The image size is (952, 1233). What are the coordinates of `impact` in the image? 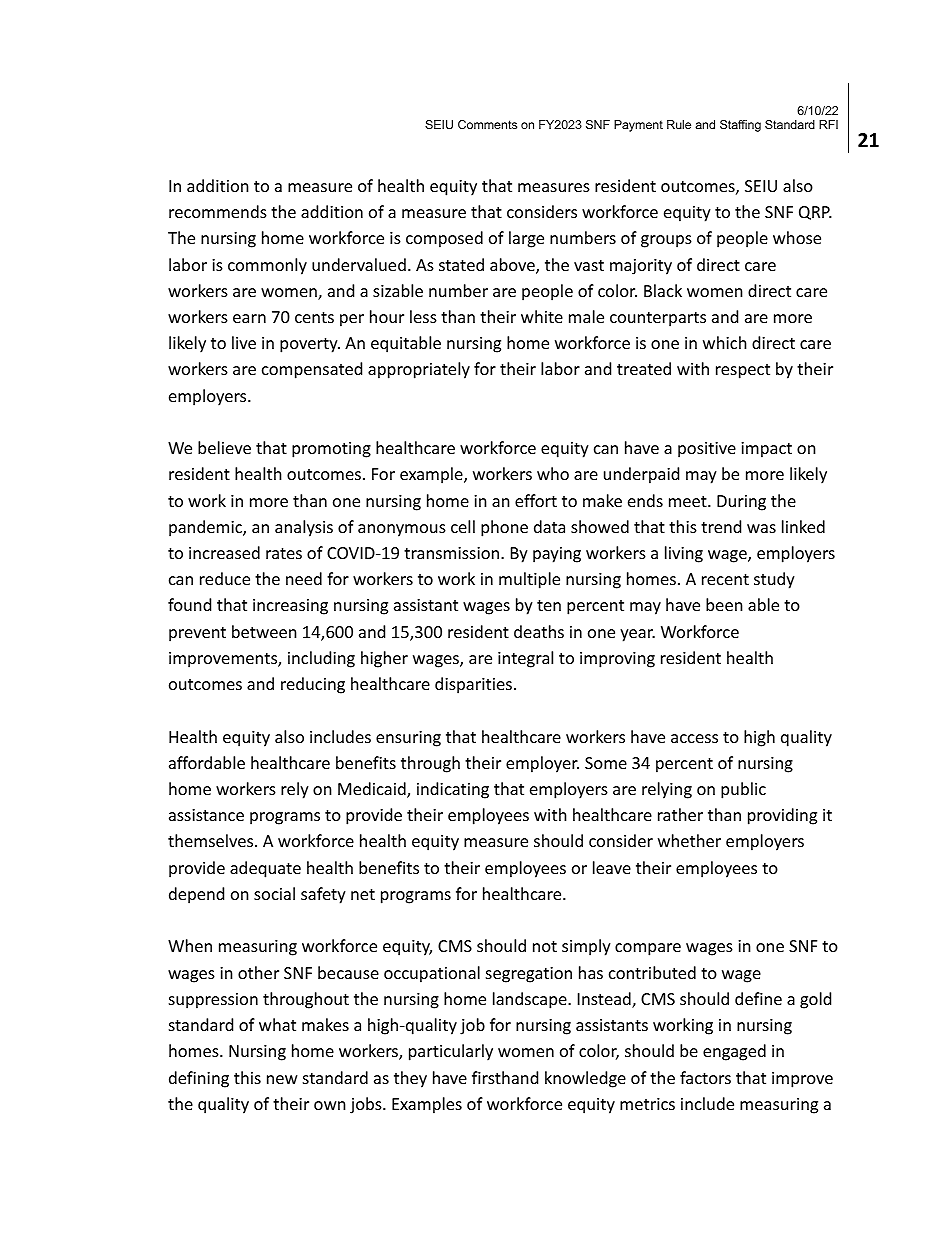 It's located at (766, 450).
